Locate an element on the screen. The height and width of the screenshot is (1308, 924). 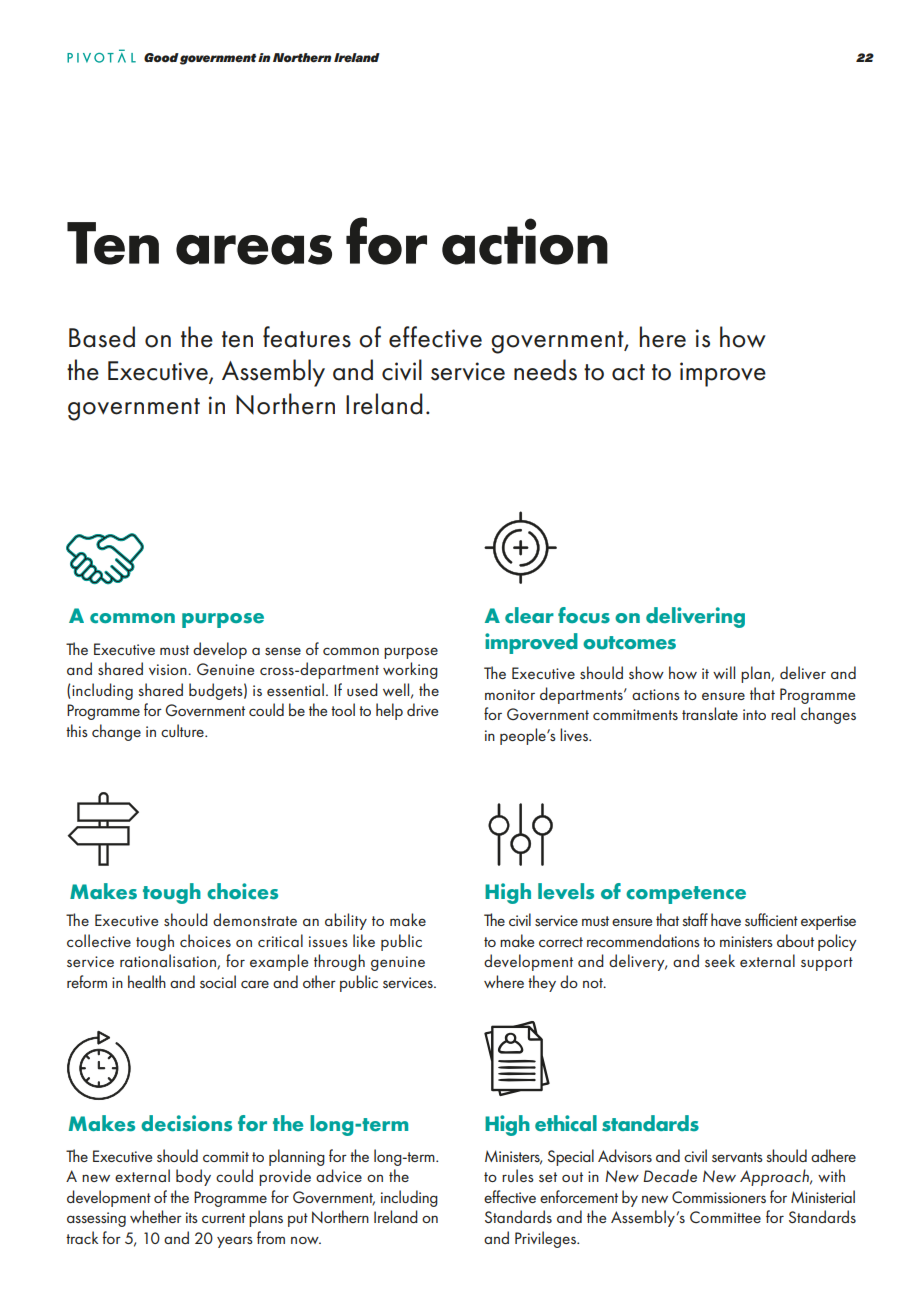
clear is located at coordinates (529, 615).
